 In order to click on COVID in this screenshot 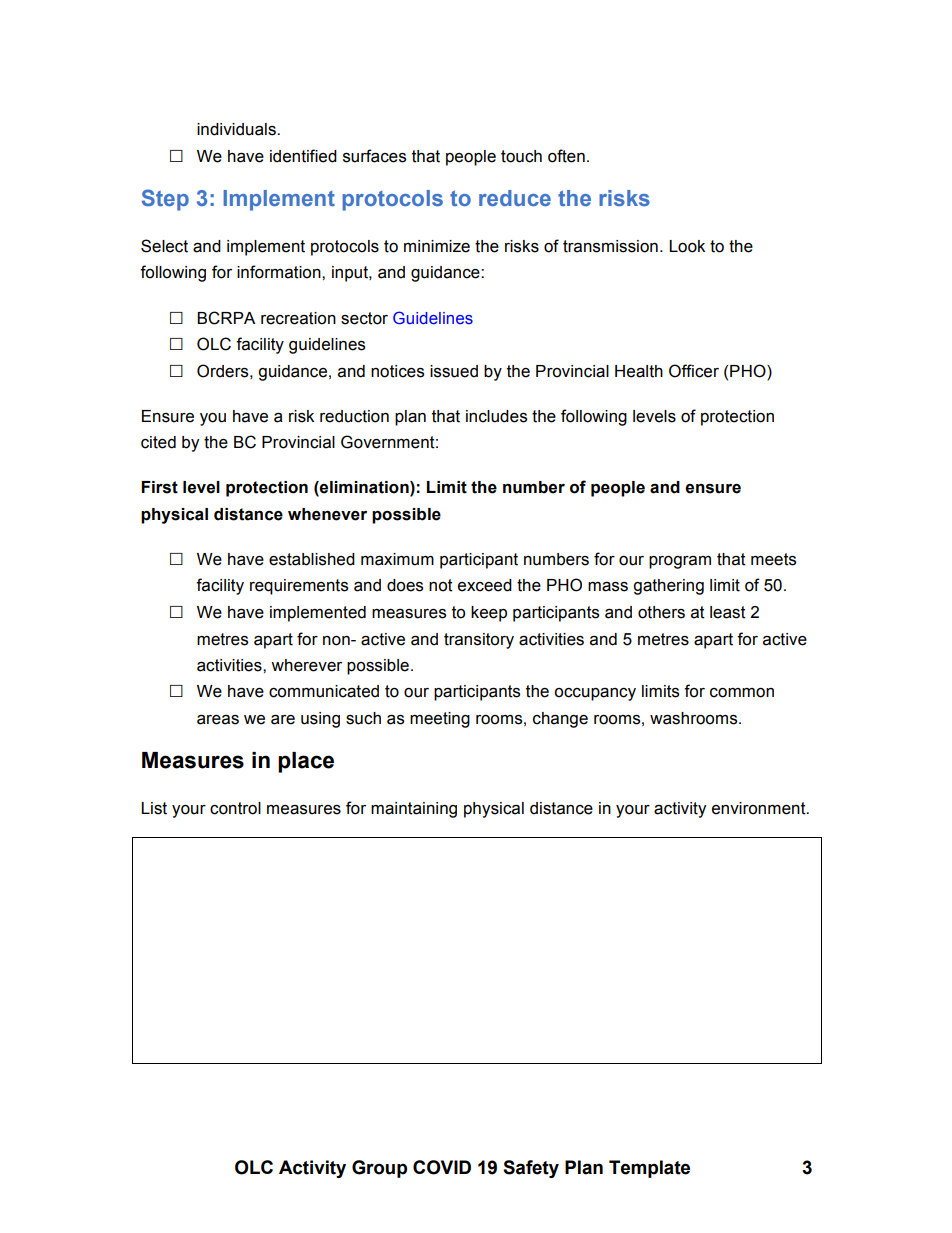, I will do `click(442, 1167)`.
